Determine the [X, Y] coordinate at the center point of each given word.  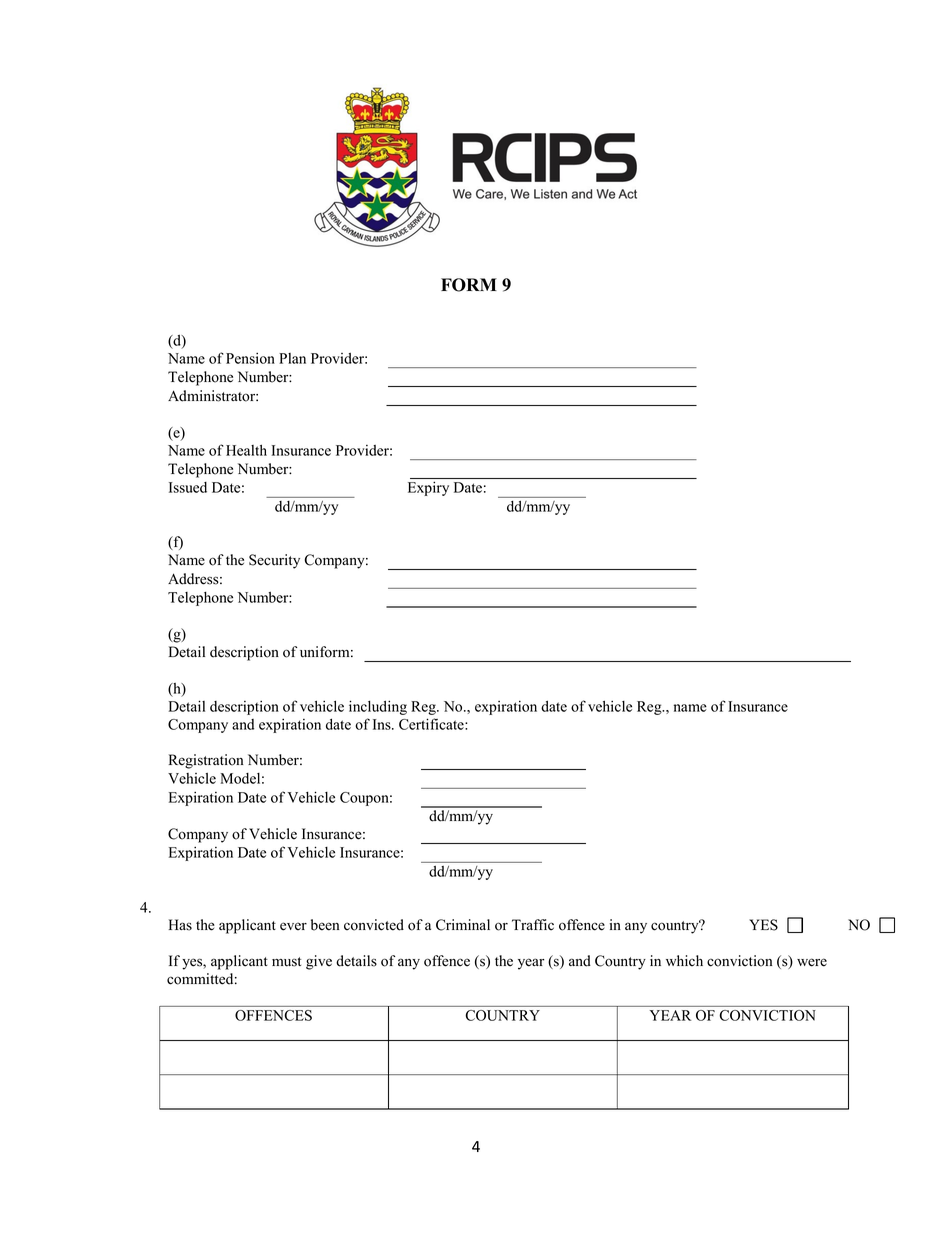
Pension [250, 358]
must [286, 962]
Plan [292, 358]
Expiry [428, 488]
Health [246, 450]
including [378, 707]
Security [274, 561]
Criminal [463, 925]
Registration [206, 761]
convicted [374, 925]
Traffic [533, 925]
